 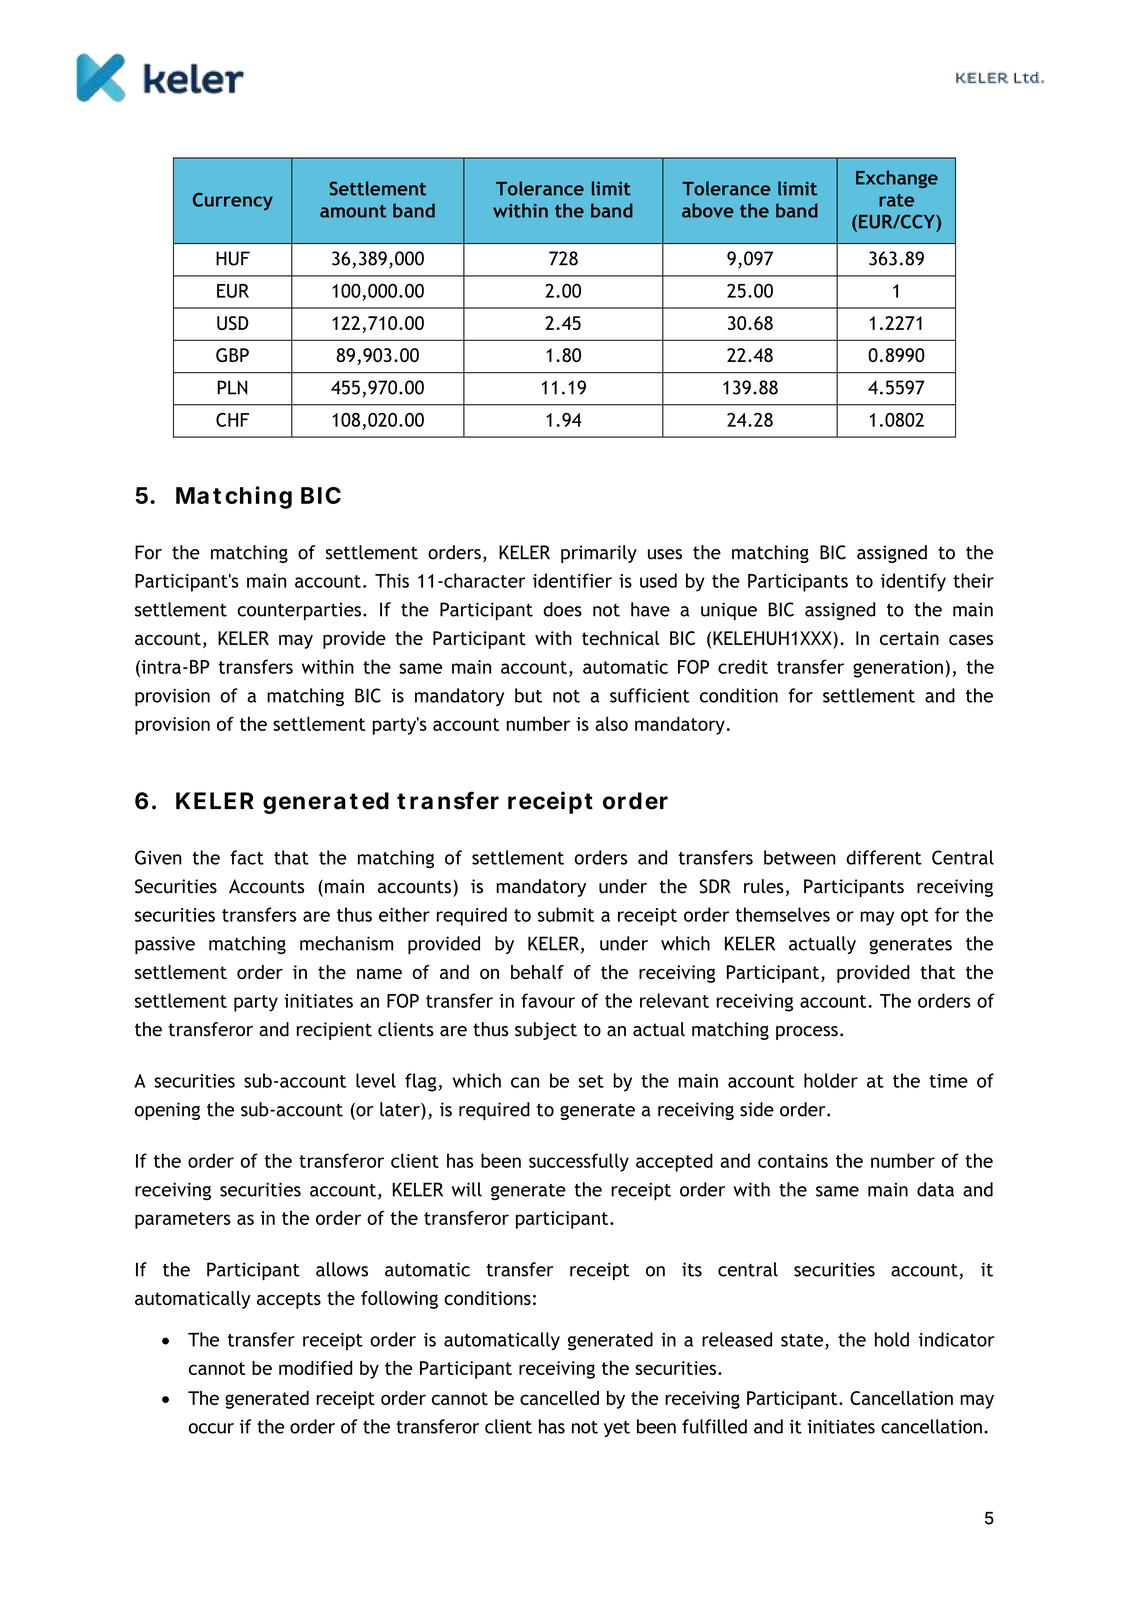 What do you see at coordinates (233, 202) in the screenshot?
I see `Currency` at bounding box center [233, 202].
